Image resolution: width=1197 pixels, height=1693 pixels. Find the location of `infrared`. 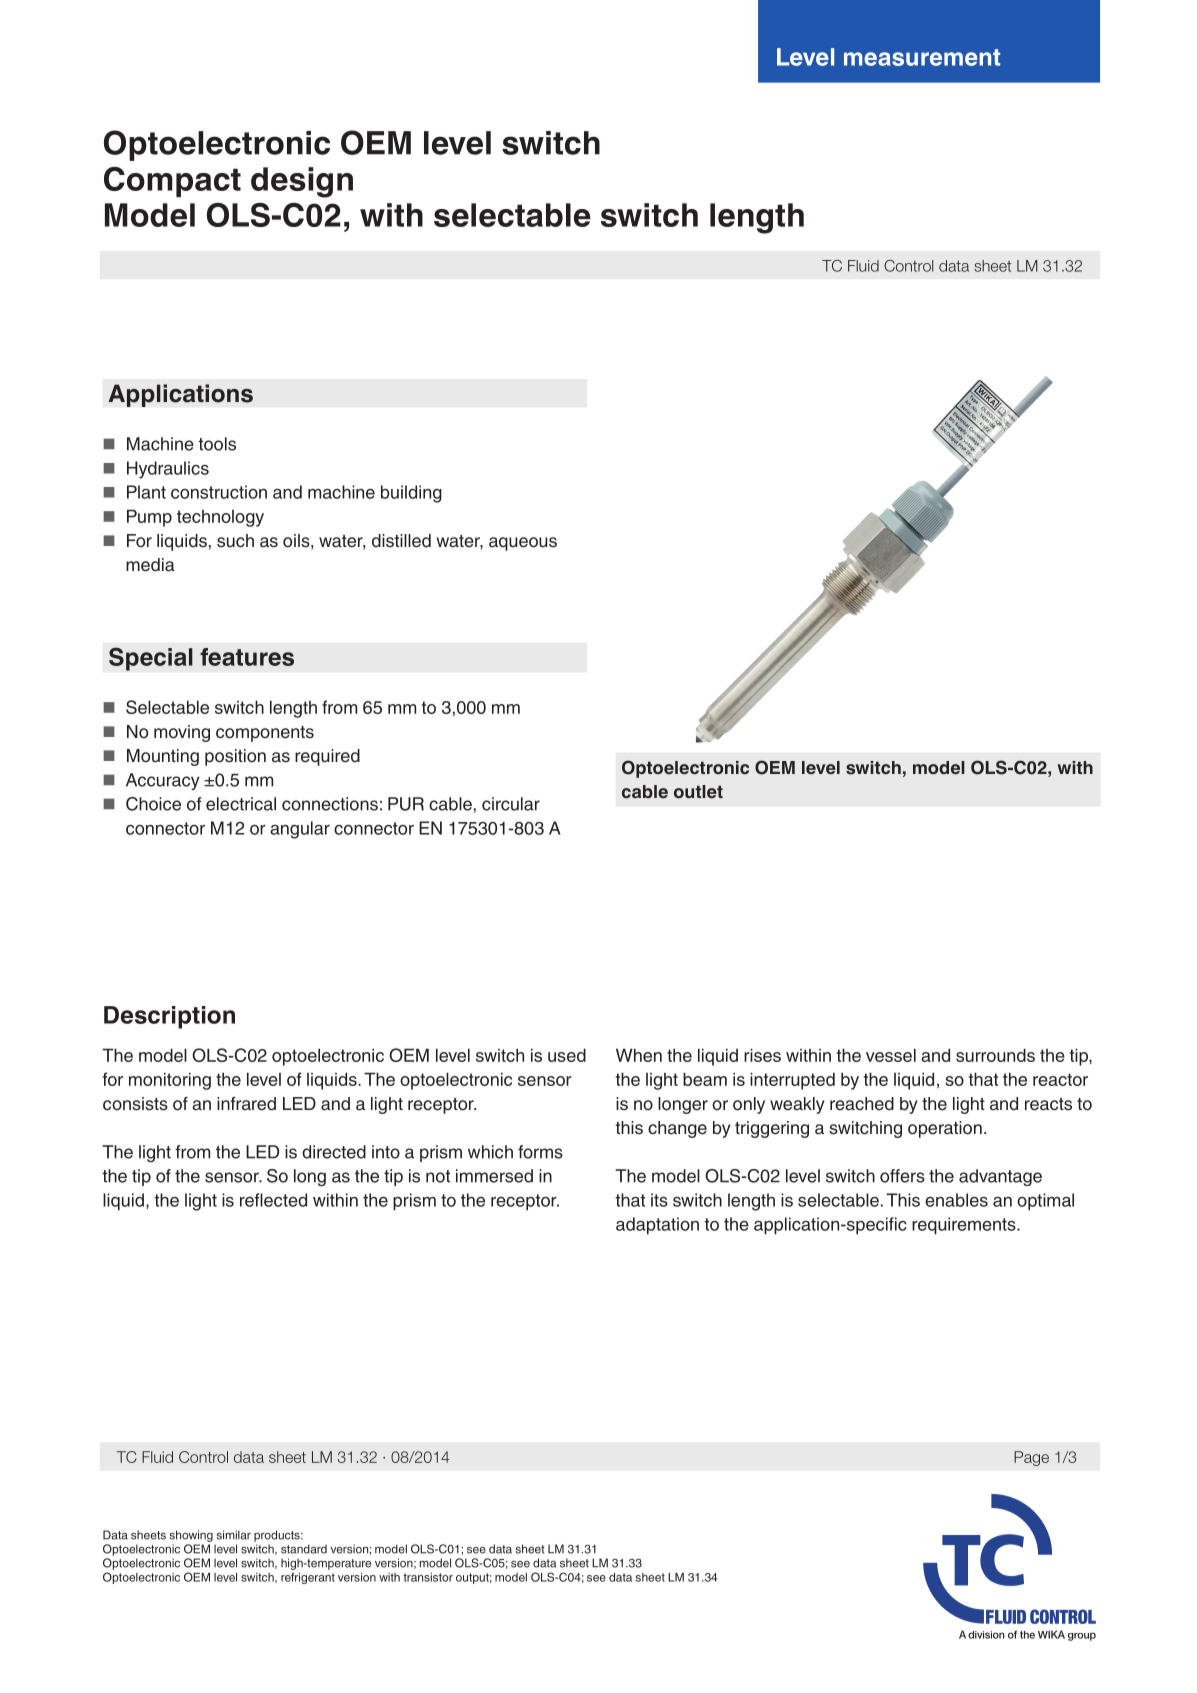

infrared is located at coordinates (246, 1104).
